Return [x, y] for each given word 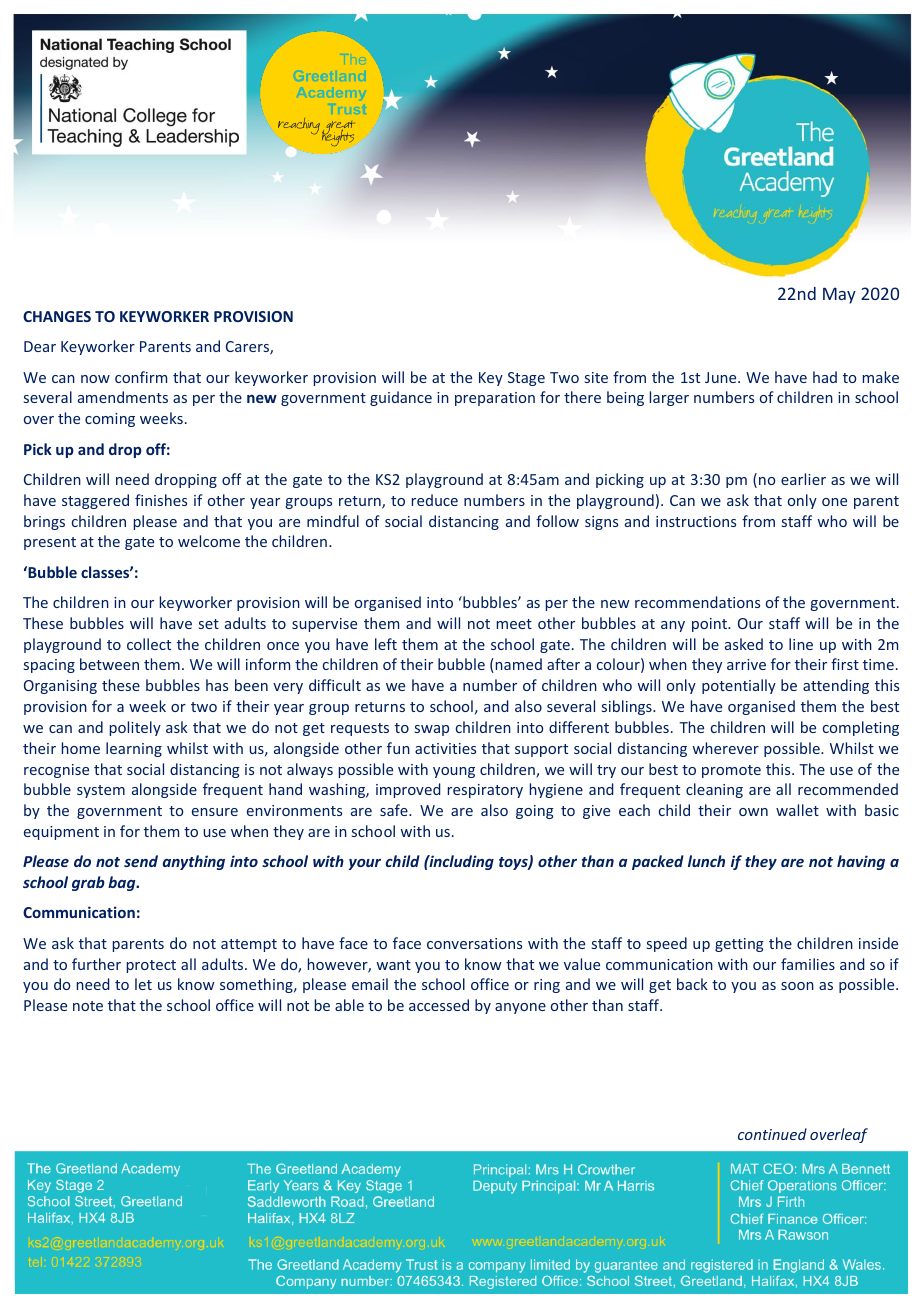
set [209, 624]
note [88, 1006]
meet [514, 624]
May [839, 295]
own [753, 812]
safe [395, 810]
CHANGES [57, 316]
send [141, 861]
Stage [526, 379]
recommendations [697, 602]
